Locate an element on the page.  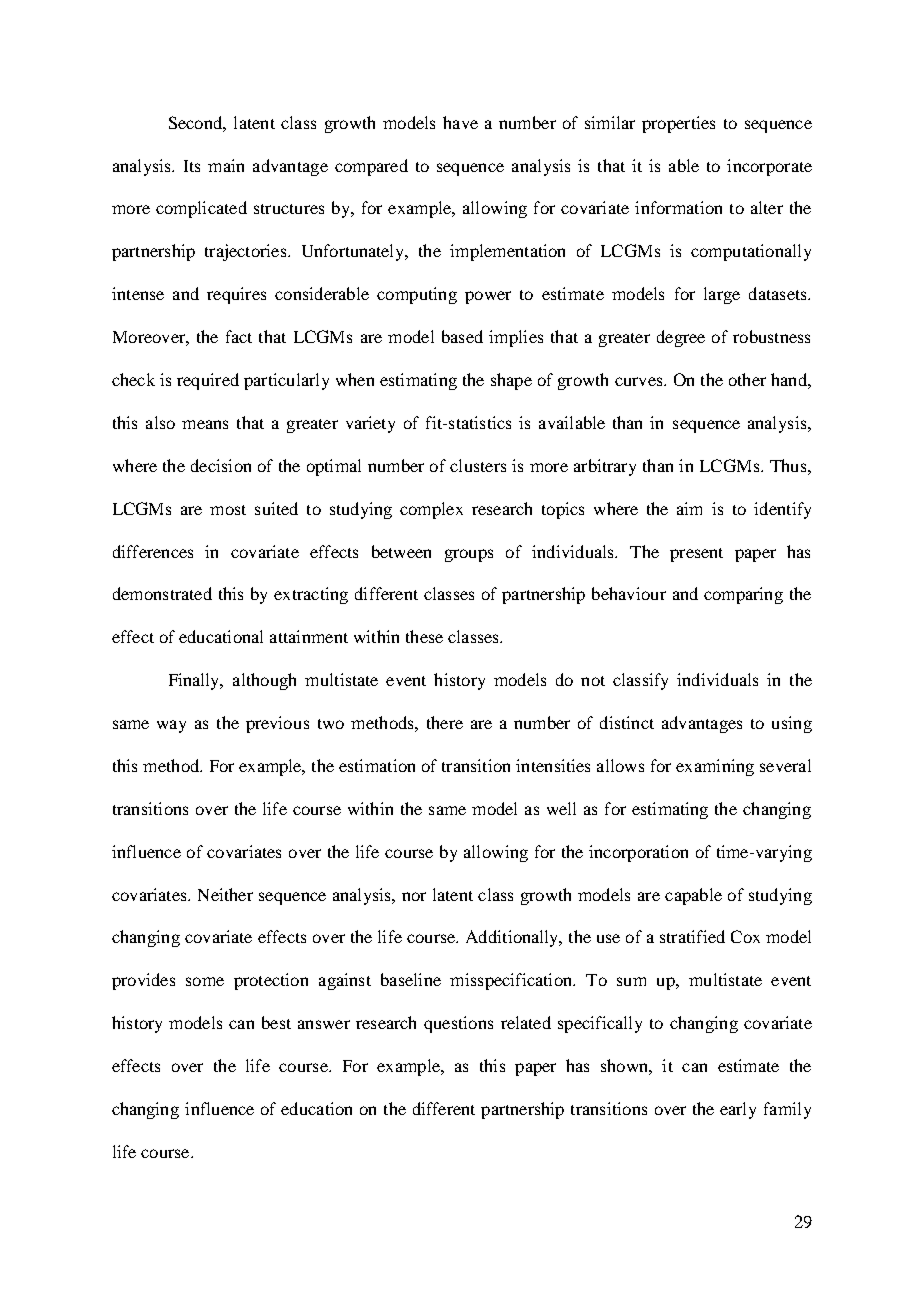
properties is located at coordinates (678, 124).
